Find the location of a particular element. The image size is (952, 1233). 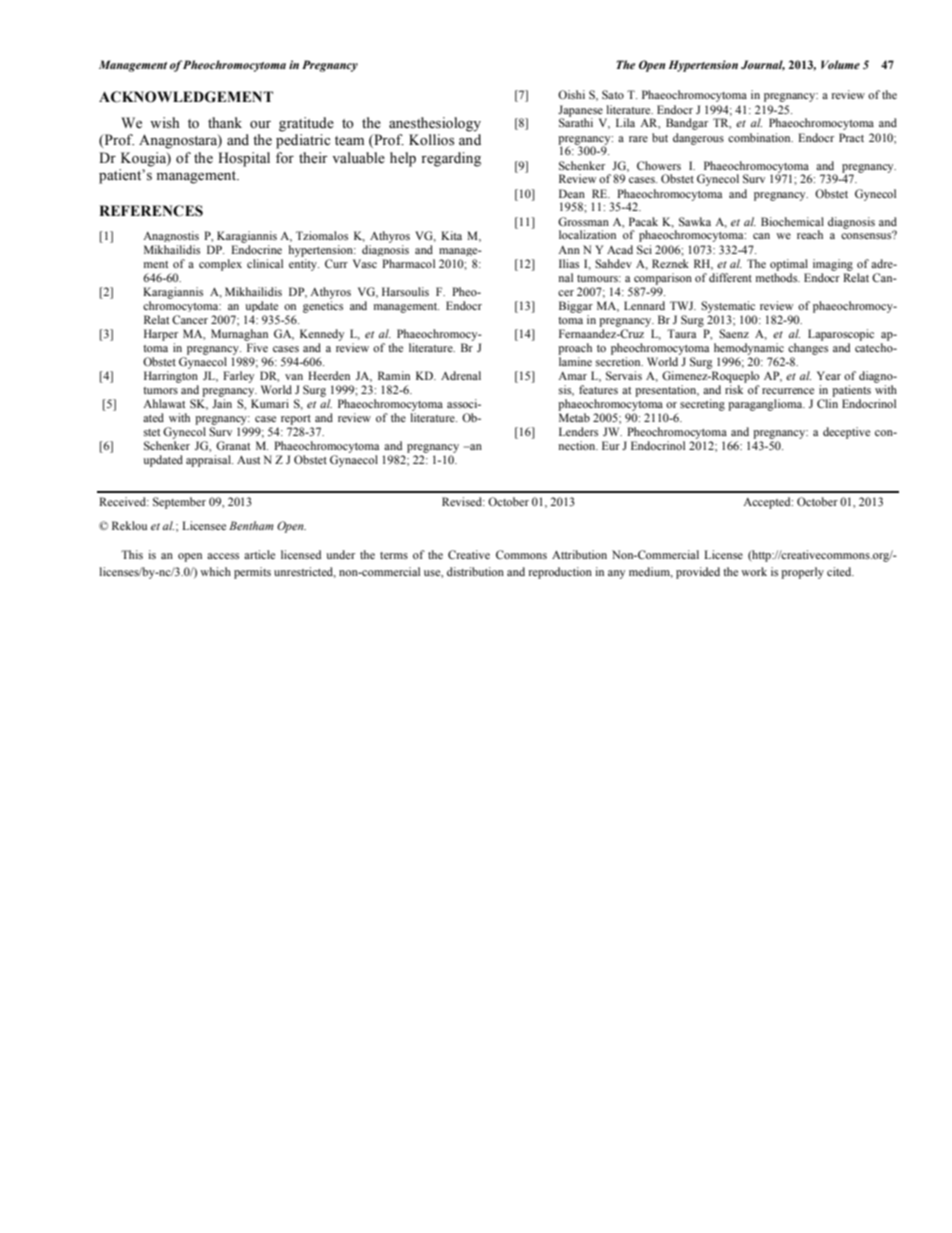

access is located at coordinates (223, 556).
